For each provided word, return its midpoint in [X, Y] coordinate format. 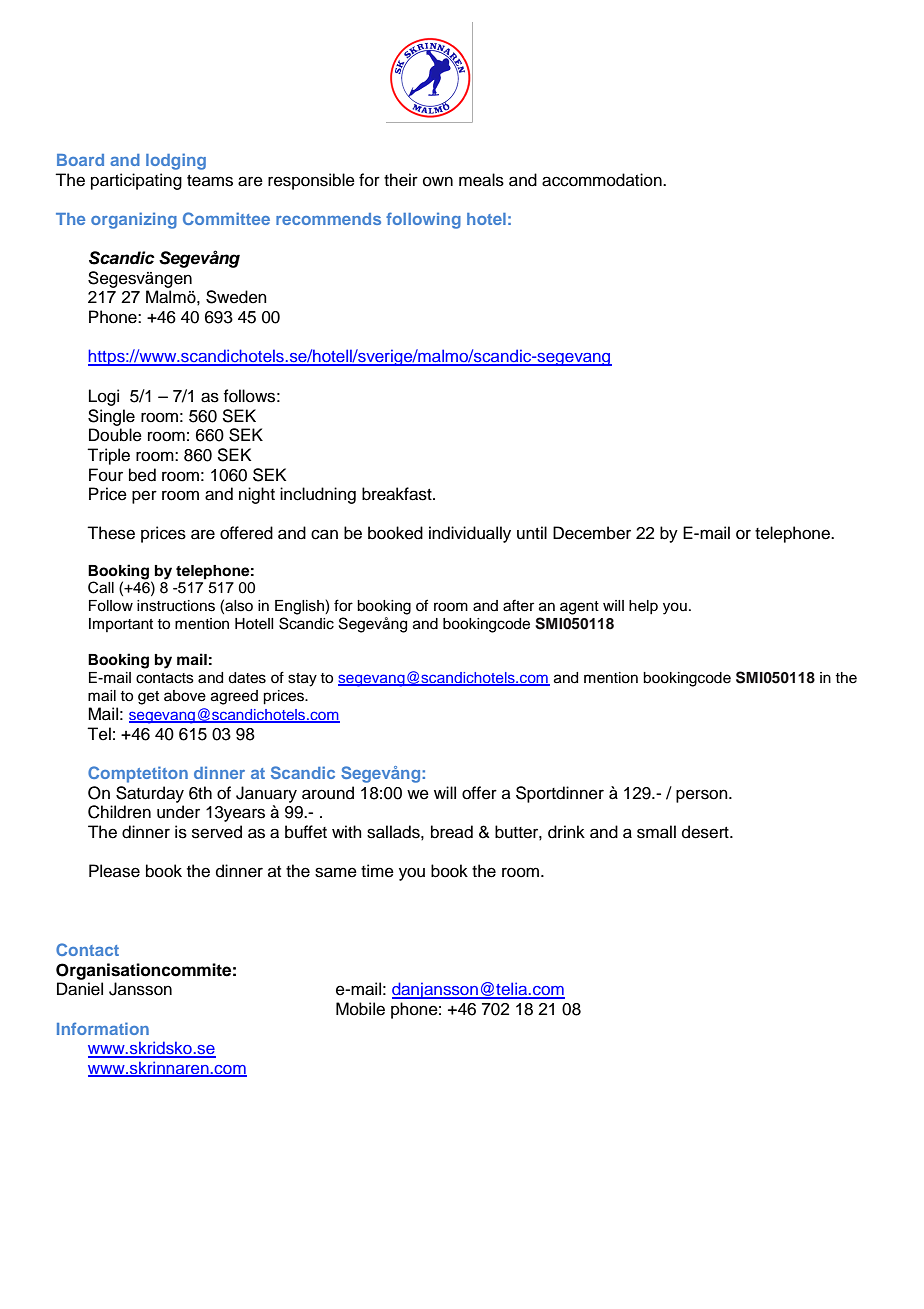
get [148, 698]
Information [103, 1028]
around [328, 793]
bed [142, 475]
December [592, 533]
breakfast [398, 494]
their [401, 180]
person [703, 796]
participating [136, 181]
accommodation [603, 180]
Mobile [360, 1009]
